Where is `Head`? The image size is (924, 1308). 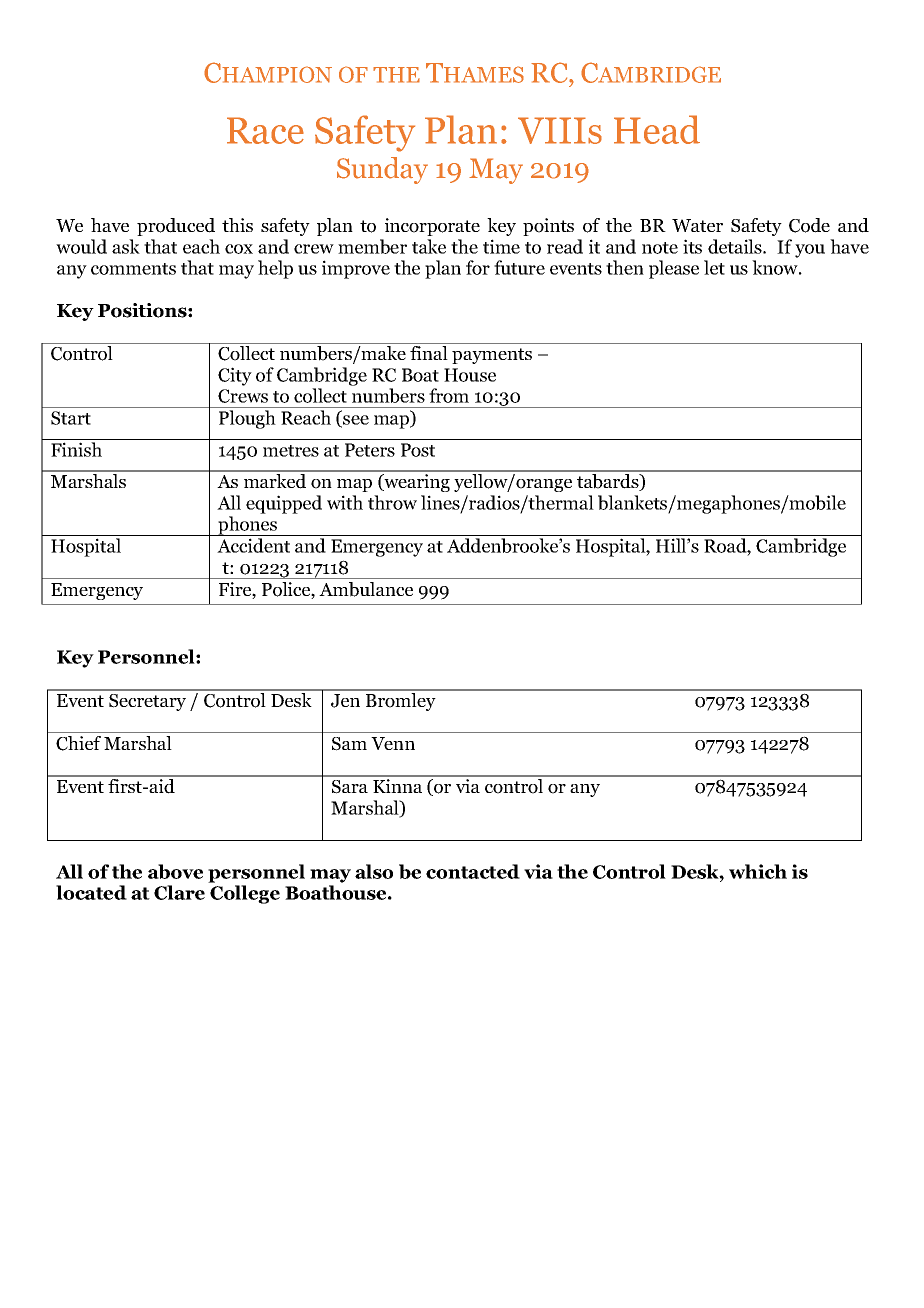
Head is located at coordinates (657, 129).
